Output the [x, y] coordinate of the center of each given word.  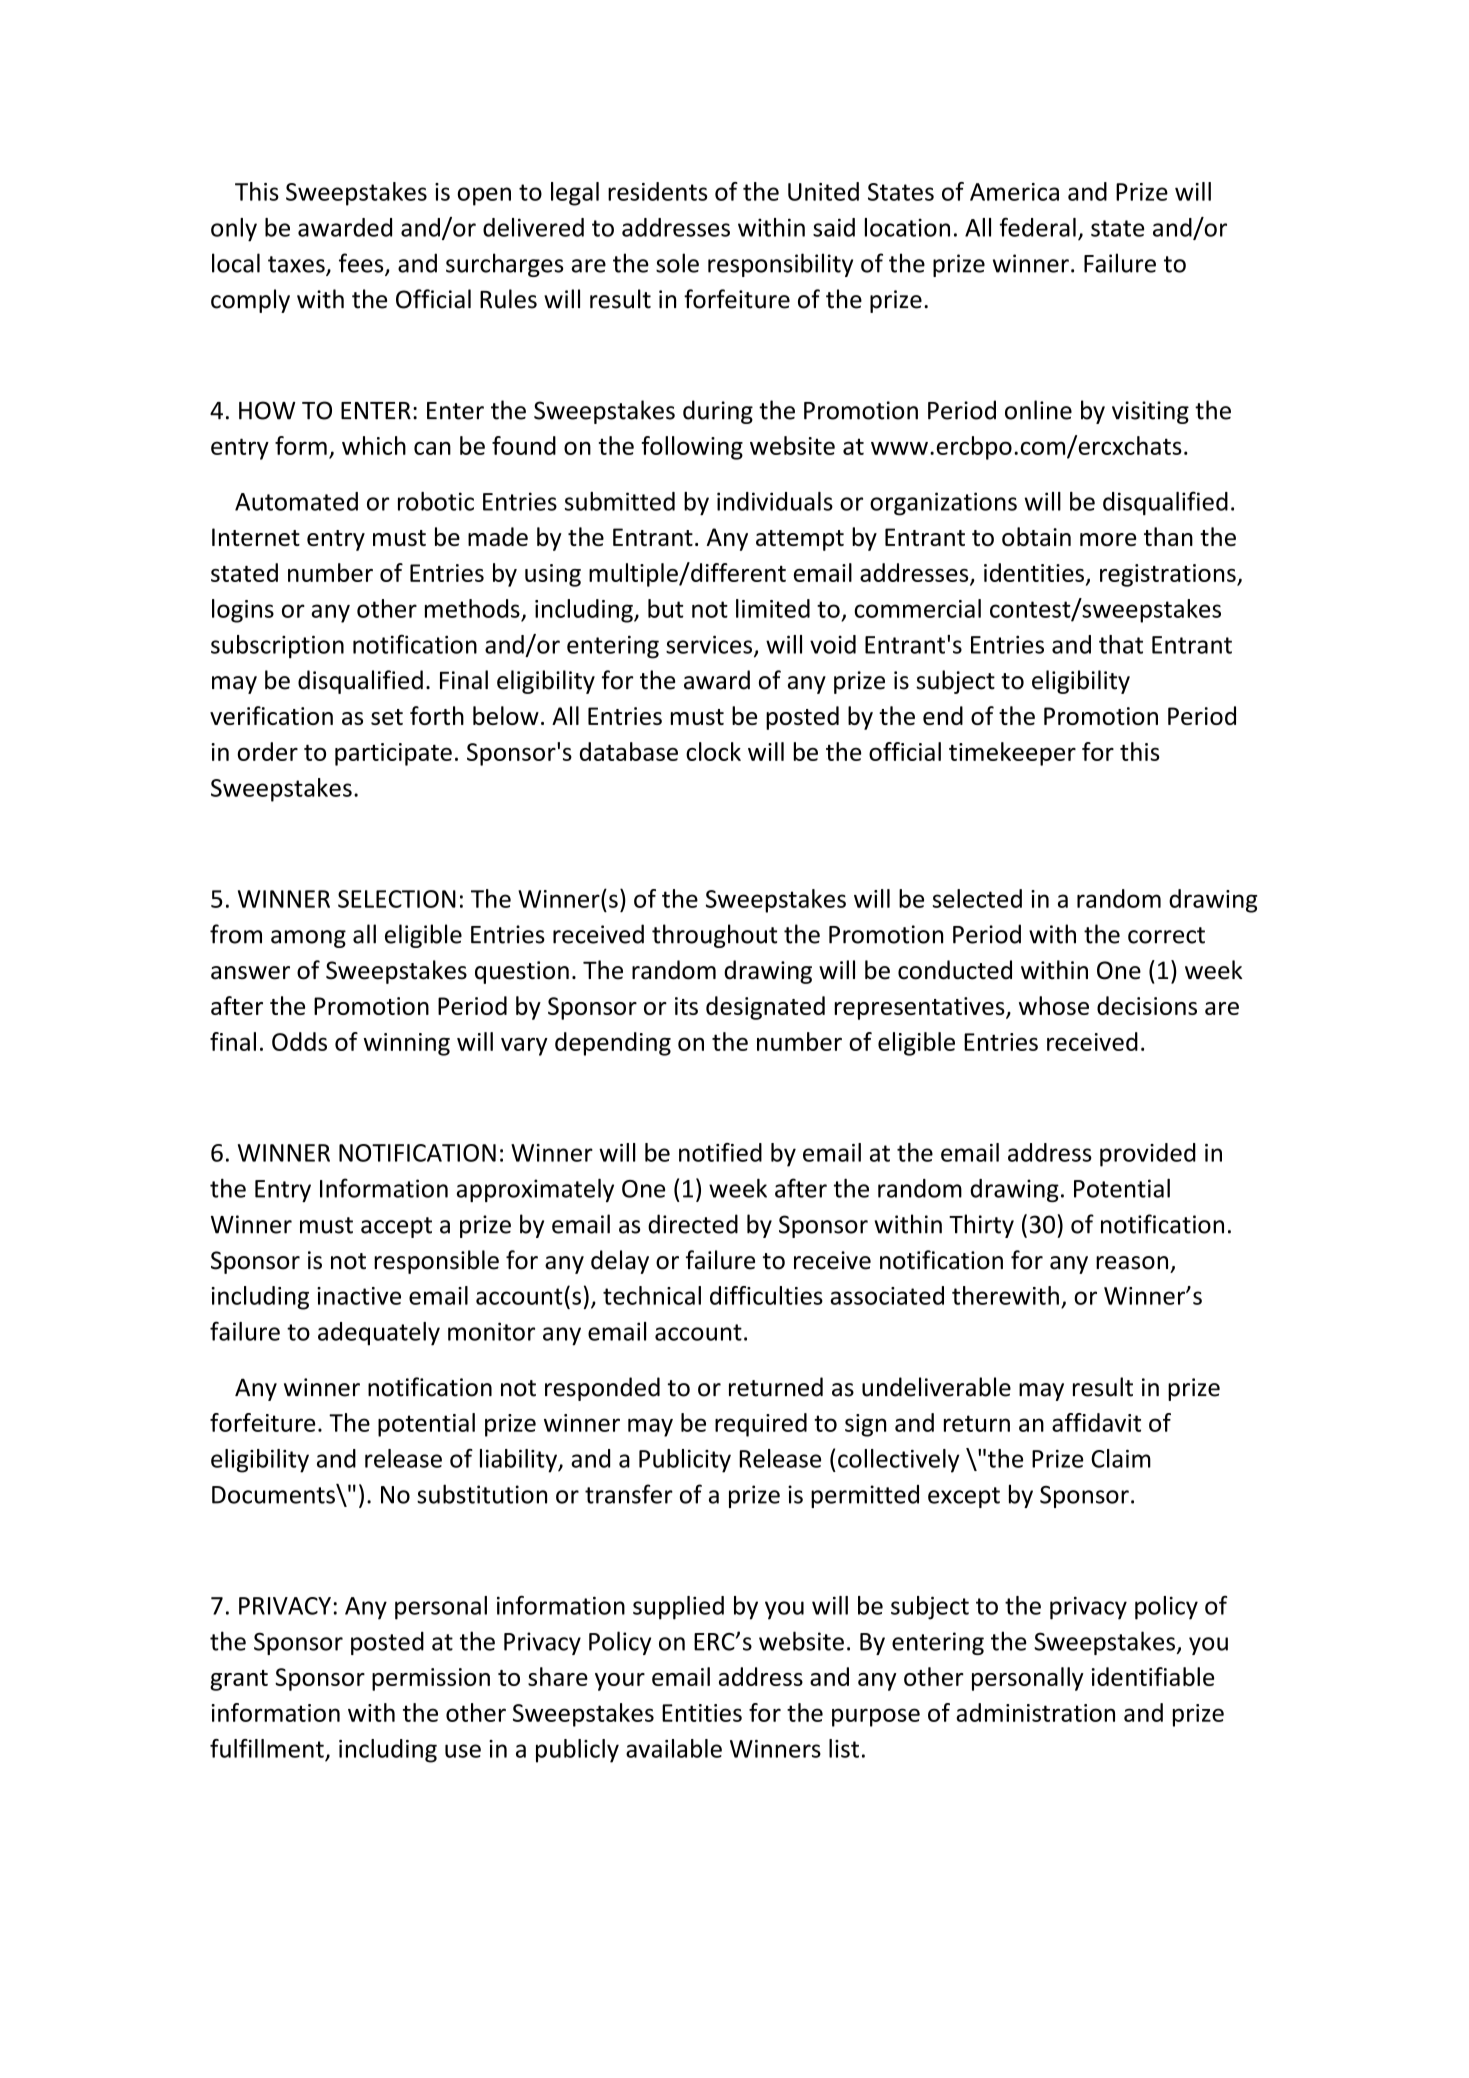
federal [1038, 227]
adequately [379, 1334]
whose [1054, 1005]
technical [652, 1295]
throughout [714, 936]
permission [431, 1679]
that [1121, 644]
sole [677, 263]
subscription [277, 647]
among [308, 939]
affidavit [1096, 1422]
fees [362, 264]
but [666, 608]
